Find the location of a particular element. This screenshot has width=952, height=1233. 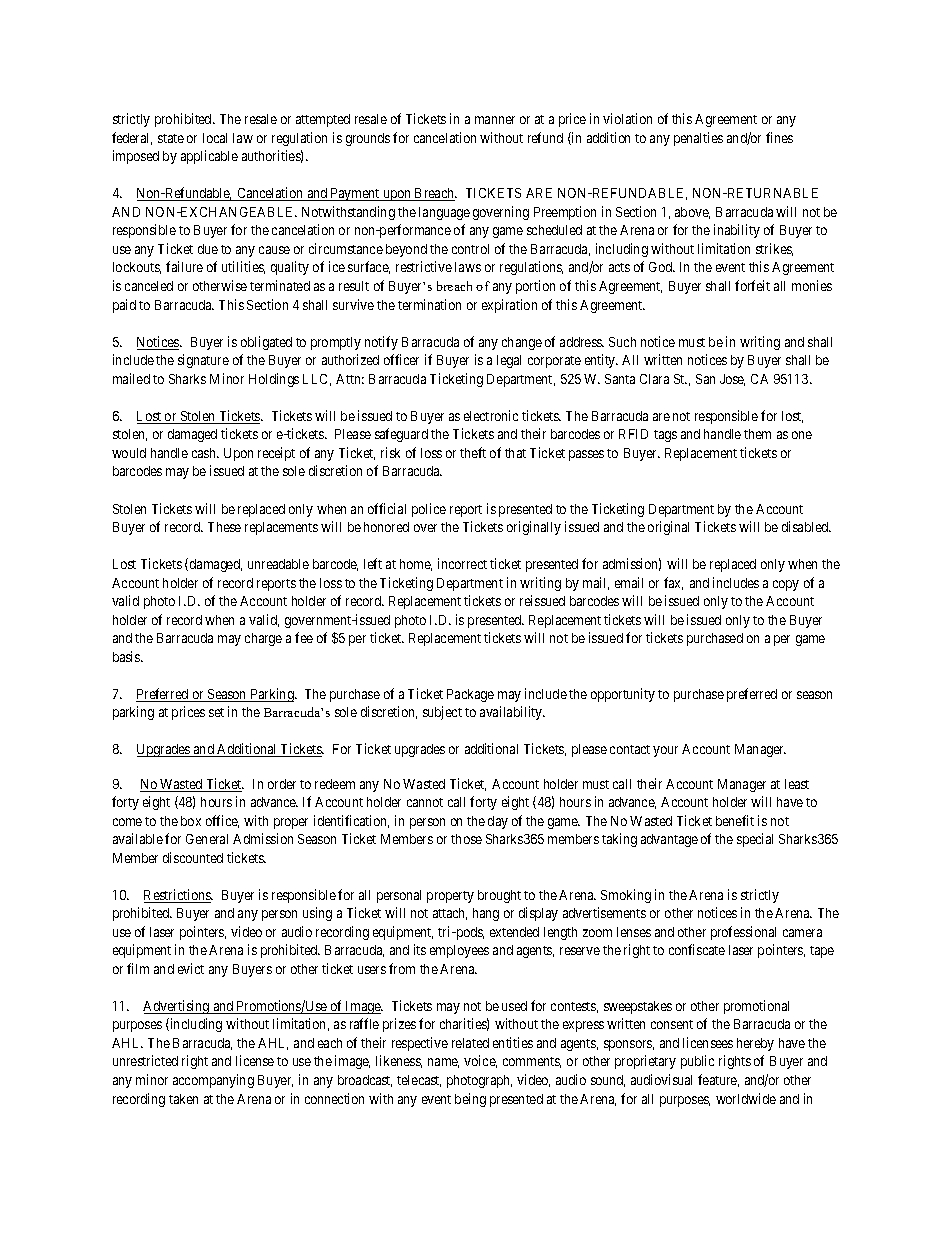

manner is located at coordinates (495, 120).
